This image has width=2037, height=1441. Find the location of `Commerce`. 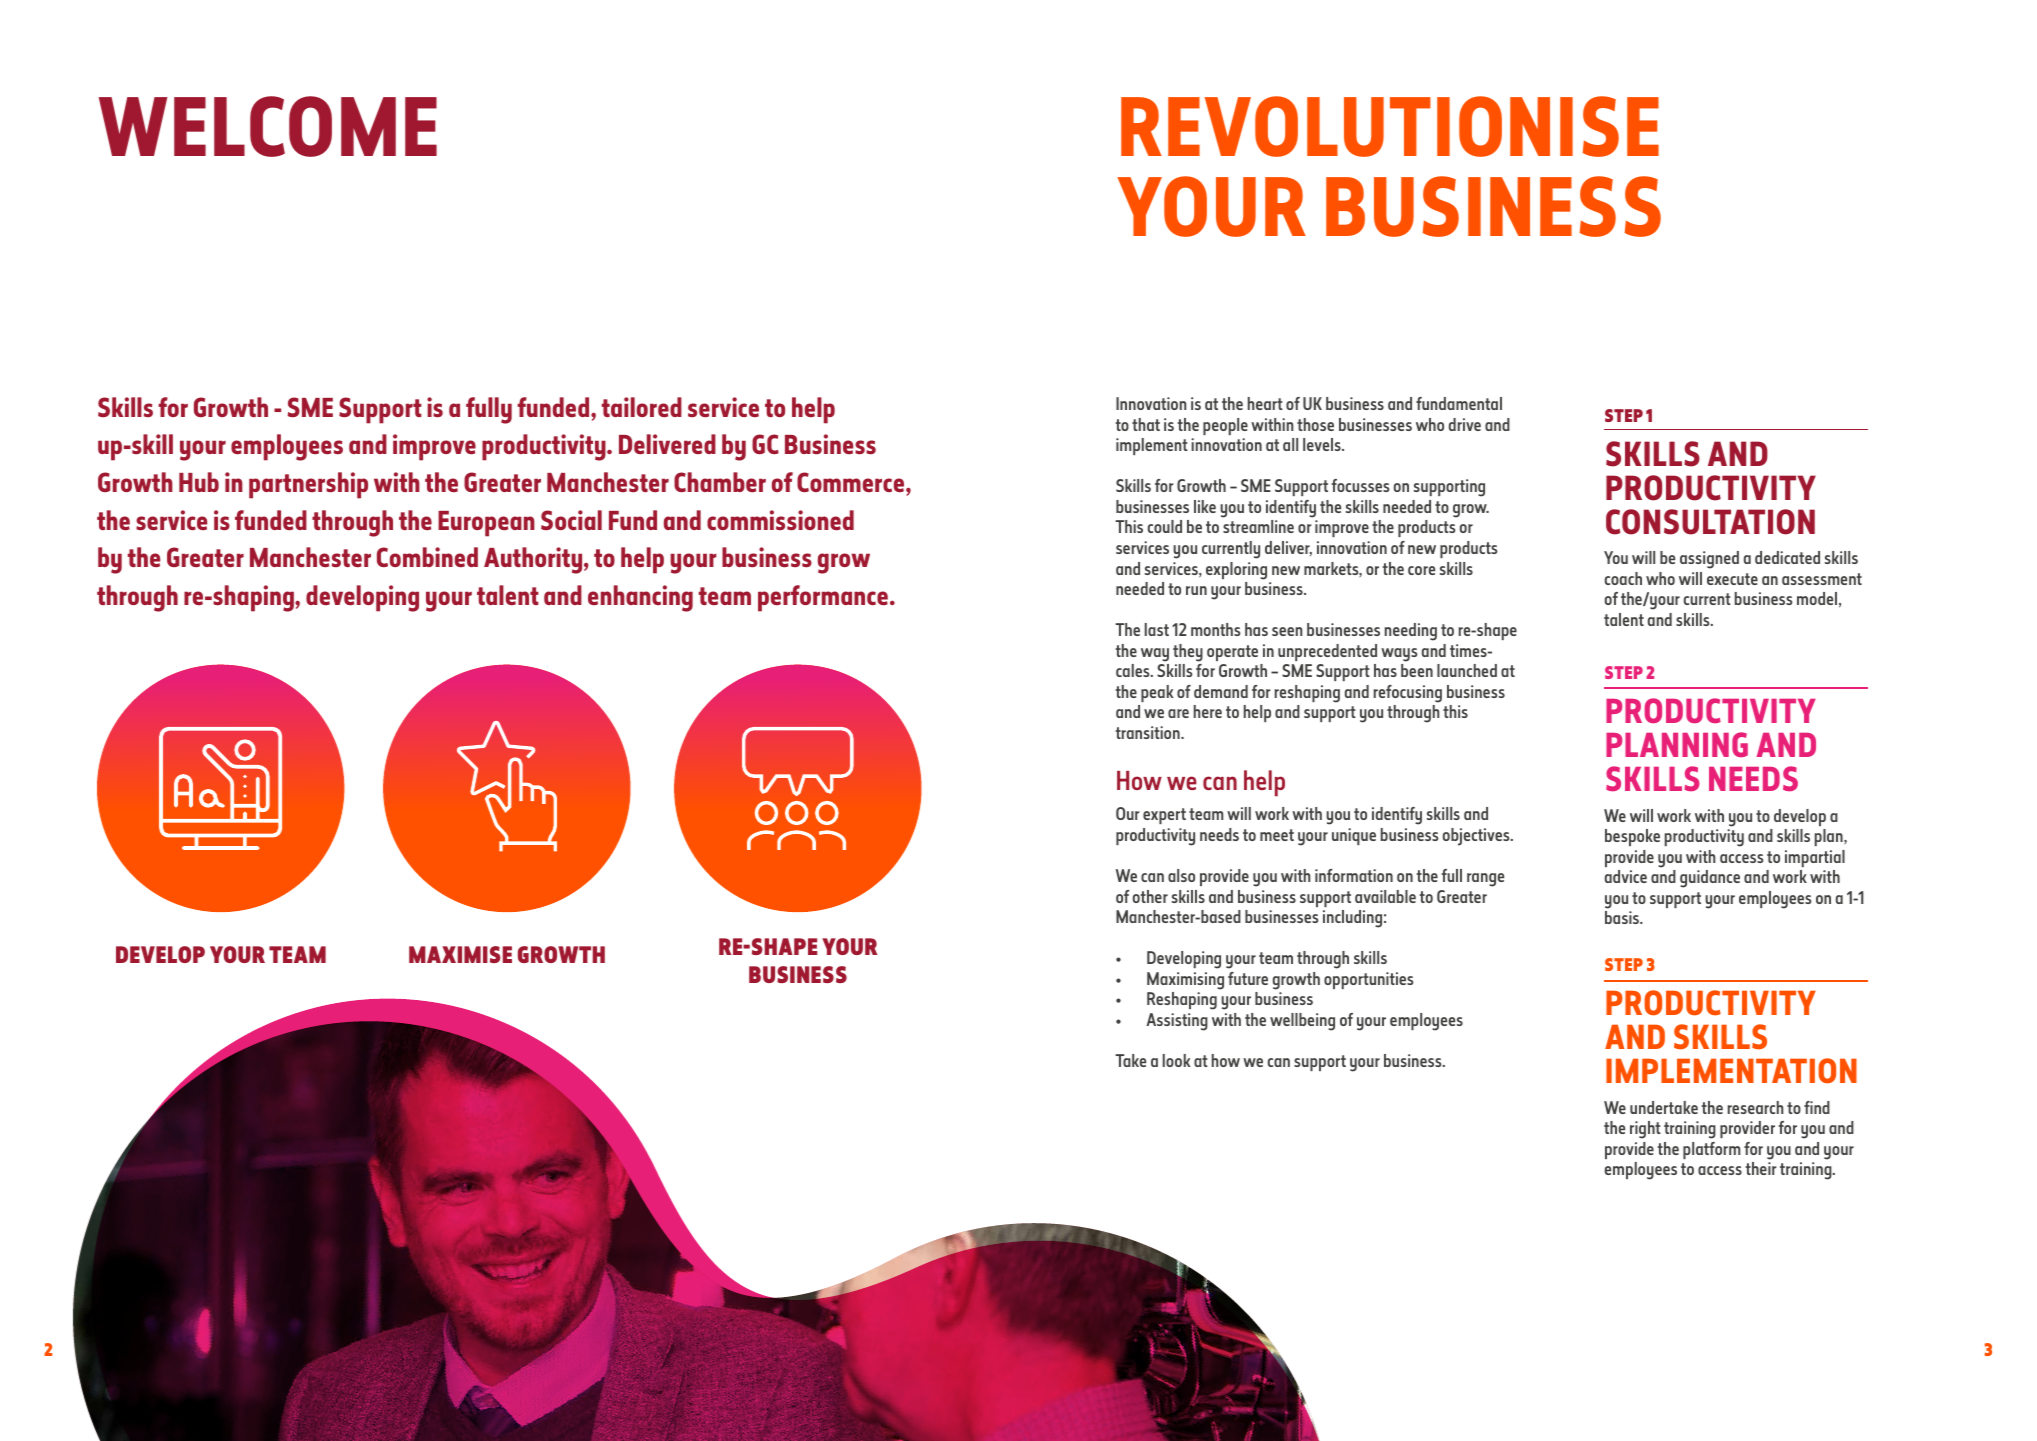

Commerce is located at coordinates (850, 482).
